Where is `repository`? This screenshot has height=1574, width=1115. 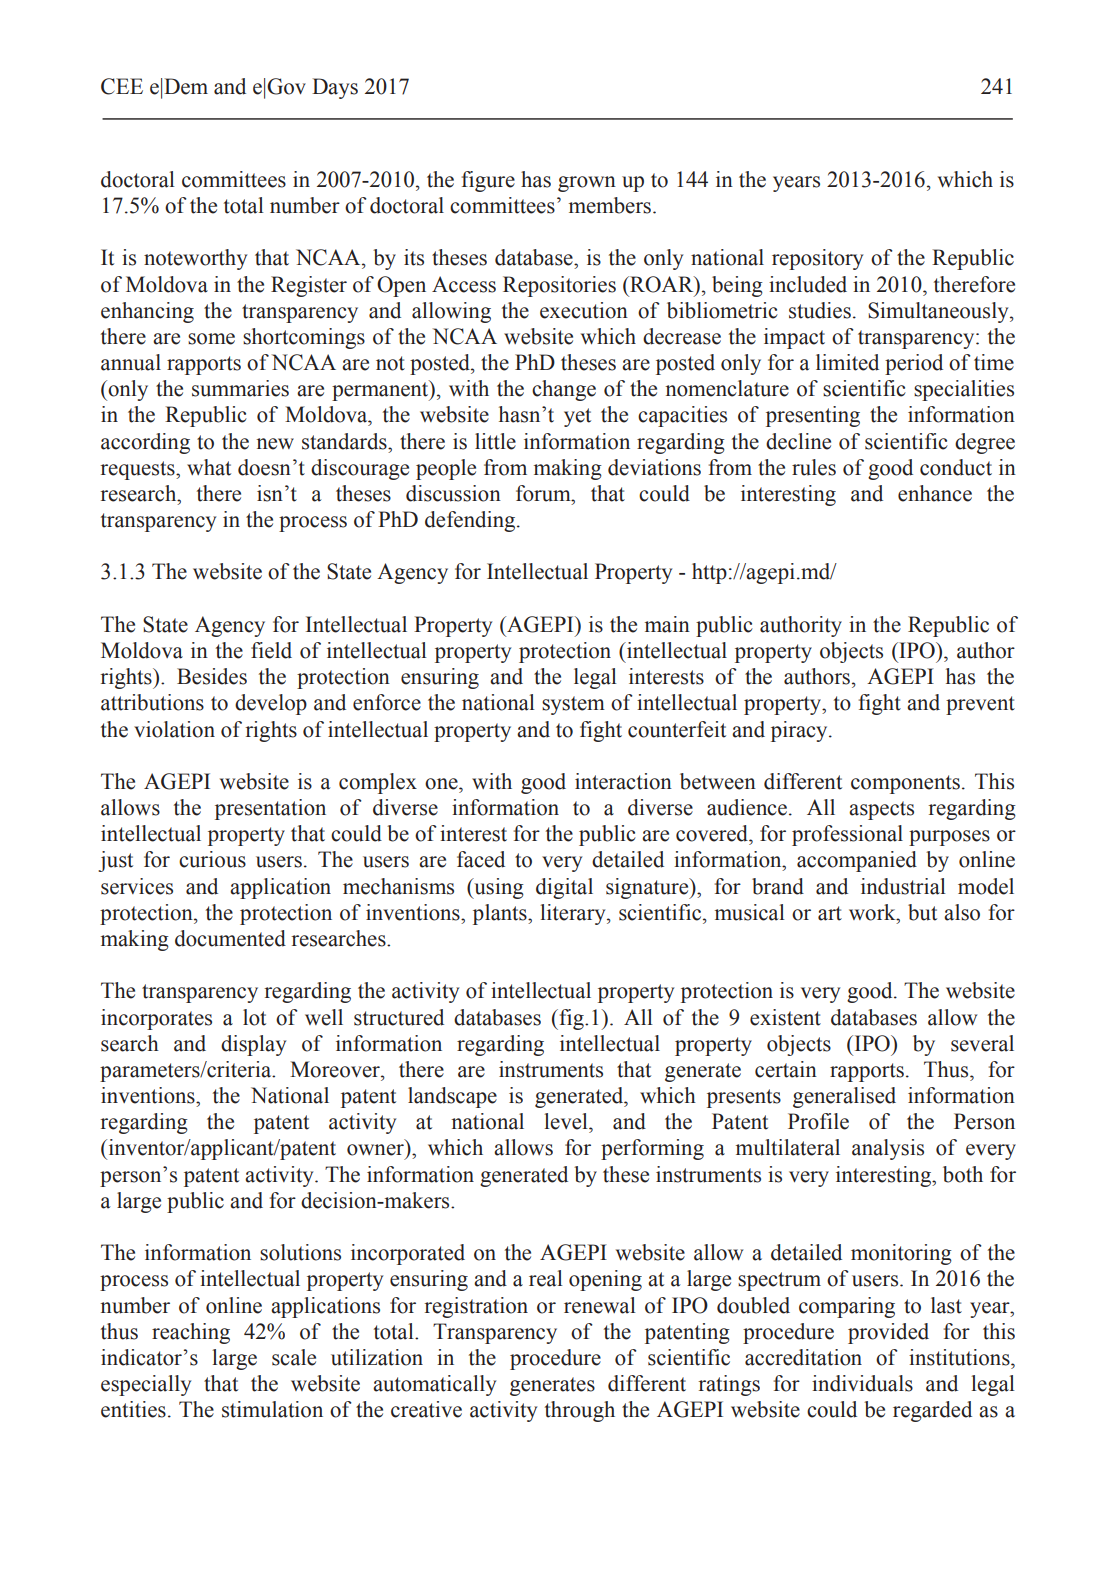
repository is located at coordinates (817, 259).
